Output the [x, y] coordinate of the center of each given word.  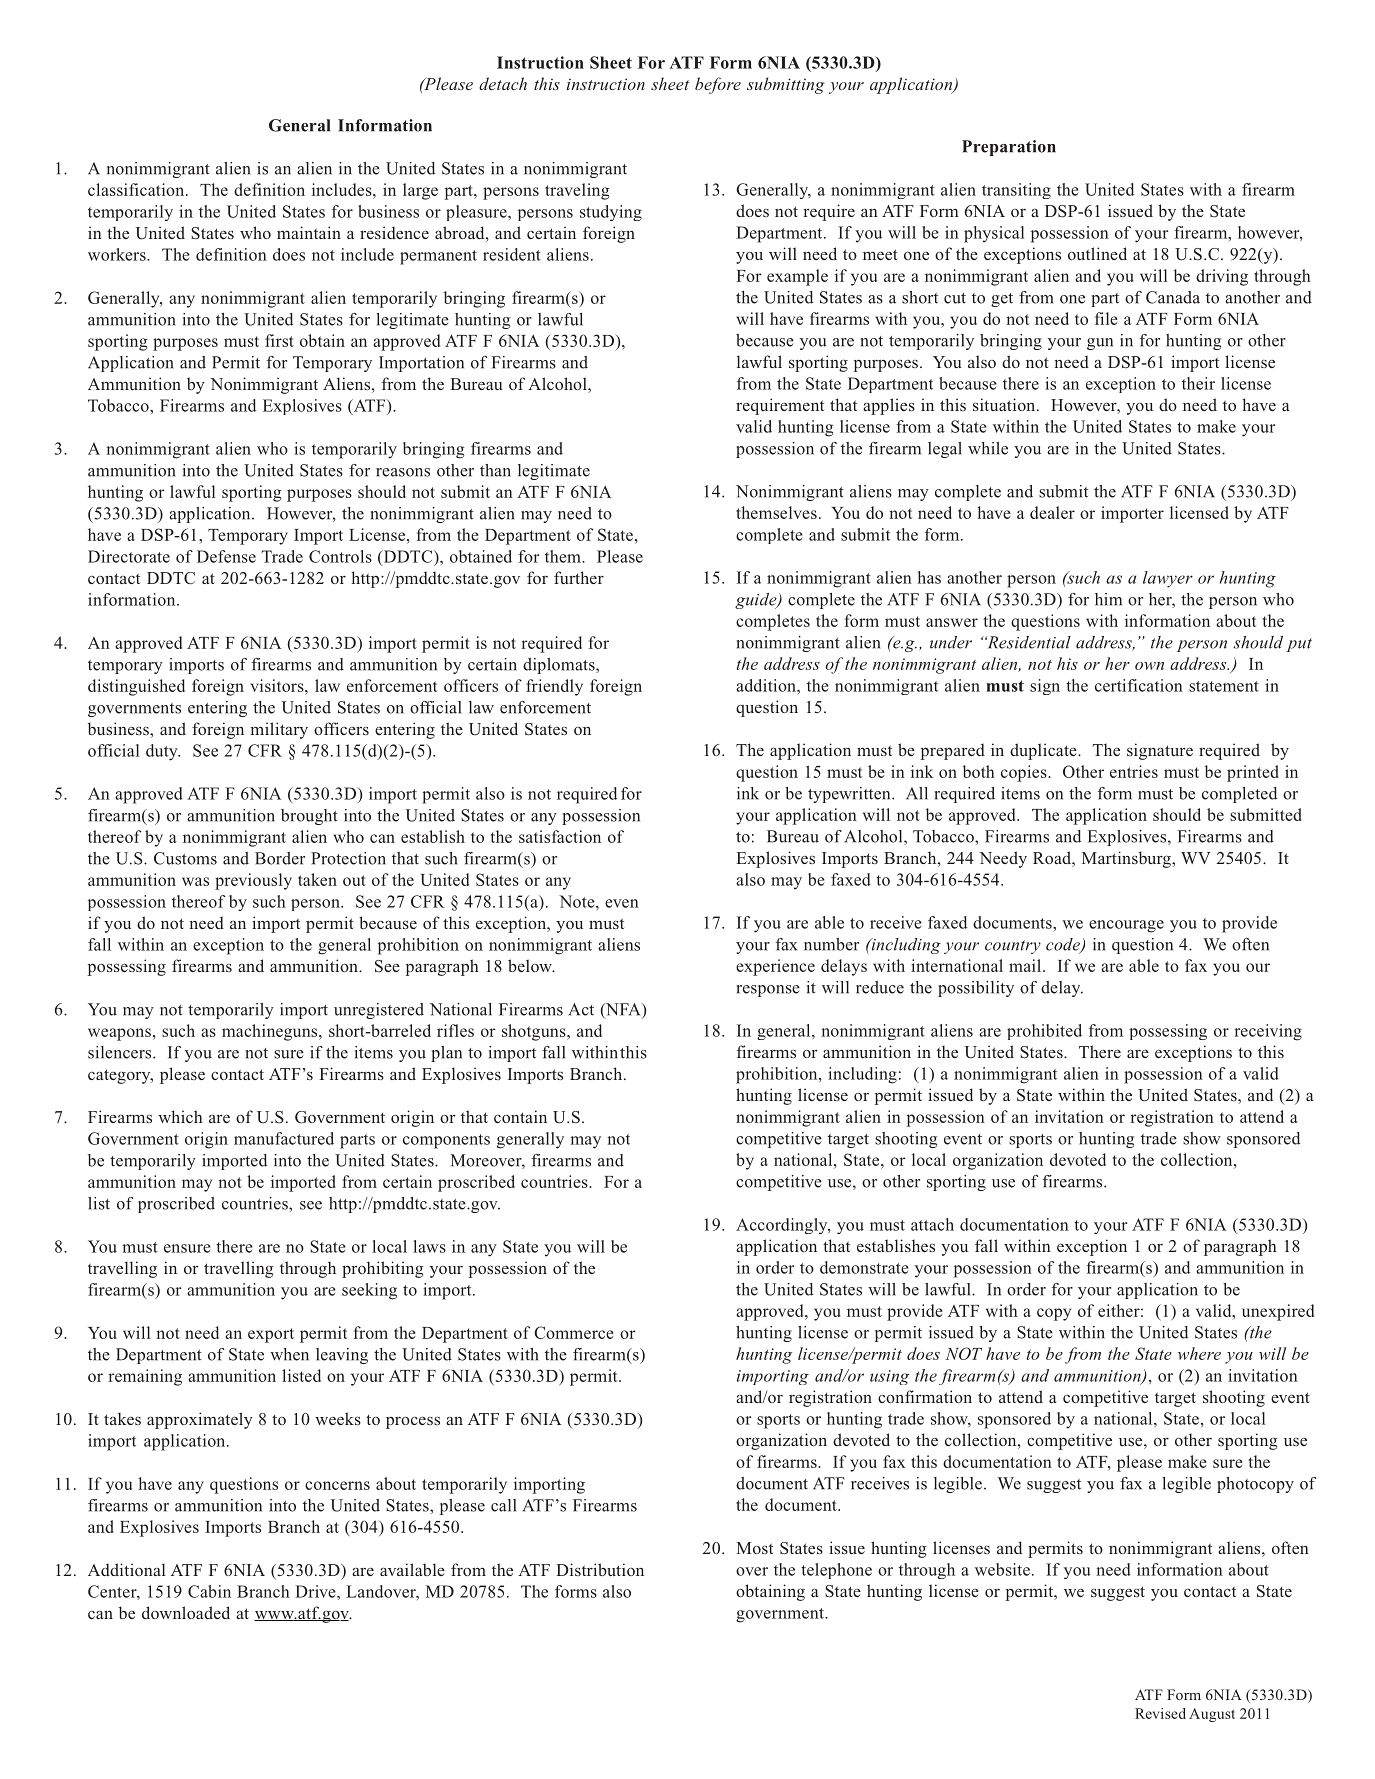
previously [253, 881]
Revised [1160, 1713]
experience [775, 967]
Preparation [1009, 148]
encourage [1126, 926]
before [718, 85]
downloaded [186, 1612]
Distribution [600, 1569]
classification [137, 189]
